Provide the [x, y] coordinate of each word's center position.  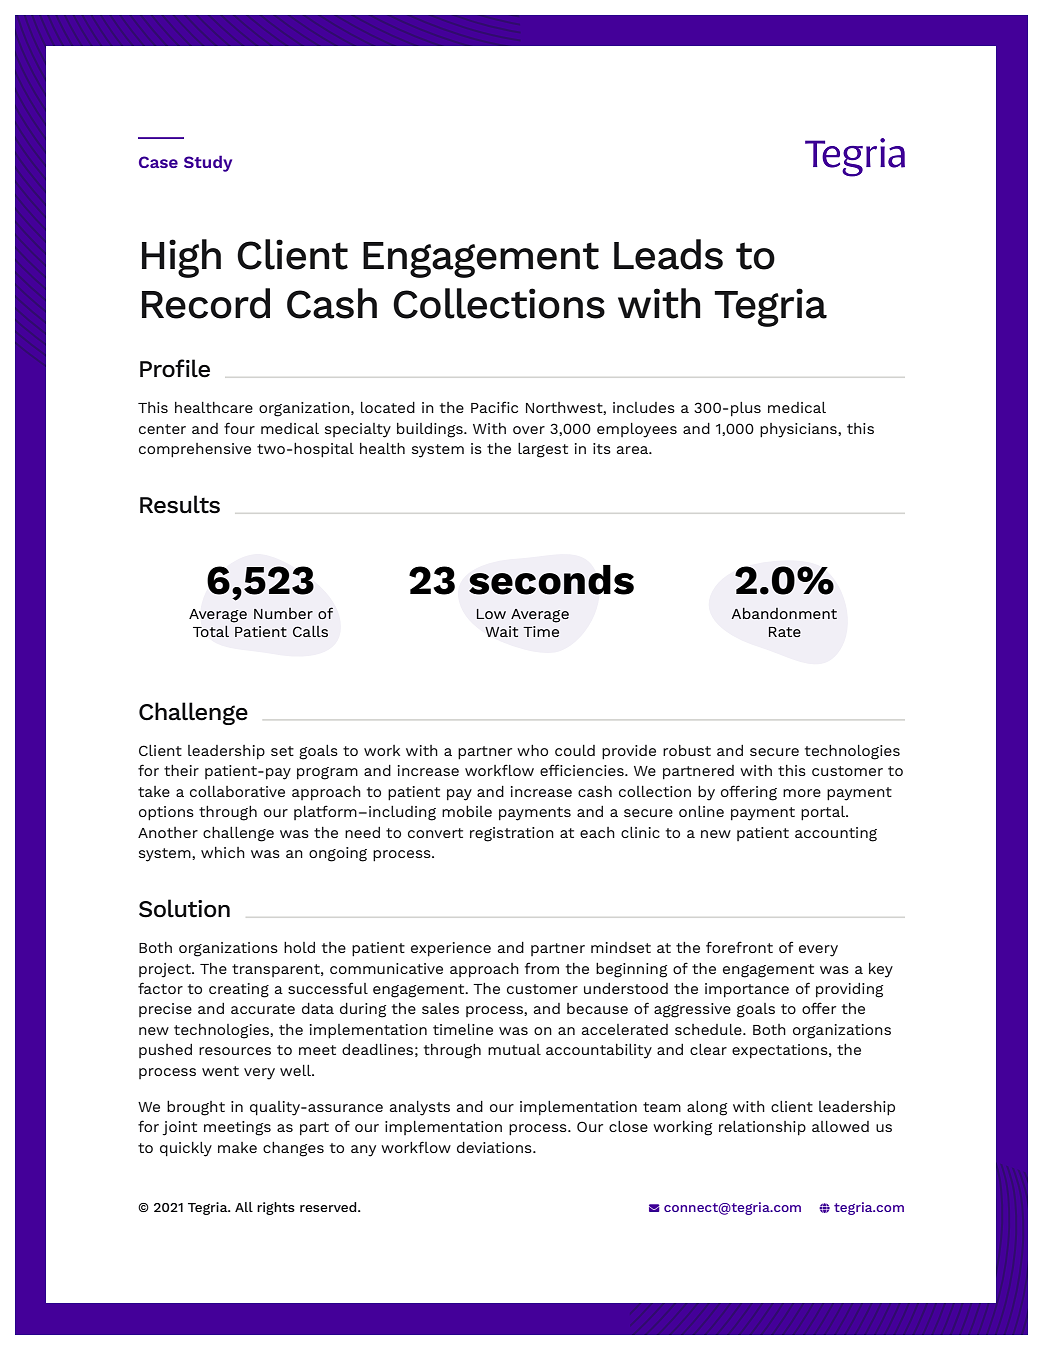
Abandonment [784, 613]
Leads [668, 254]
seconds [551, 580]
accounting [836, 834]
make [237, 1147]
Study [208, 163]
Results [180, 504]
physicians [799, 430]
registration [512, 834]
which [223, 852]
